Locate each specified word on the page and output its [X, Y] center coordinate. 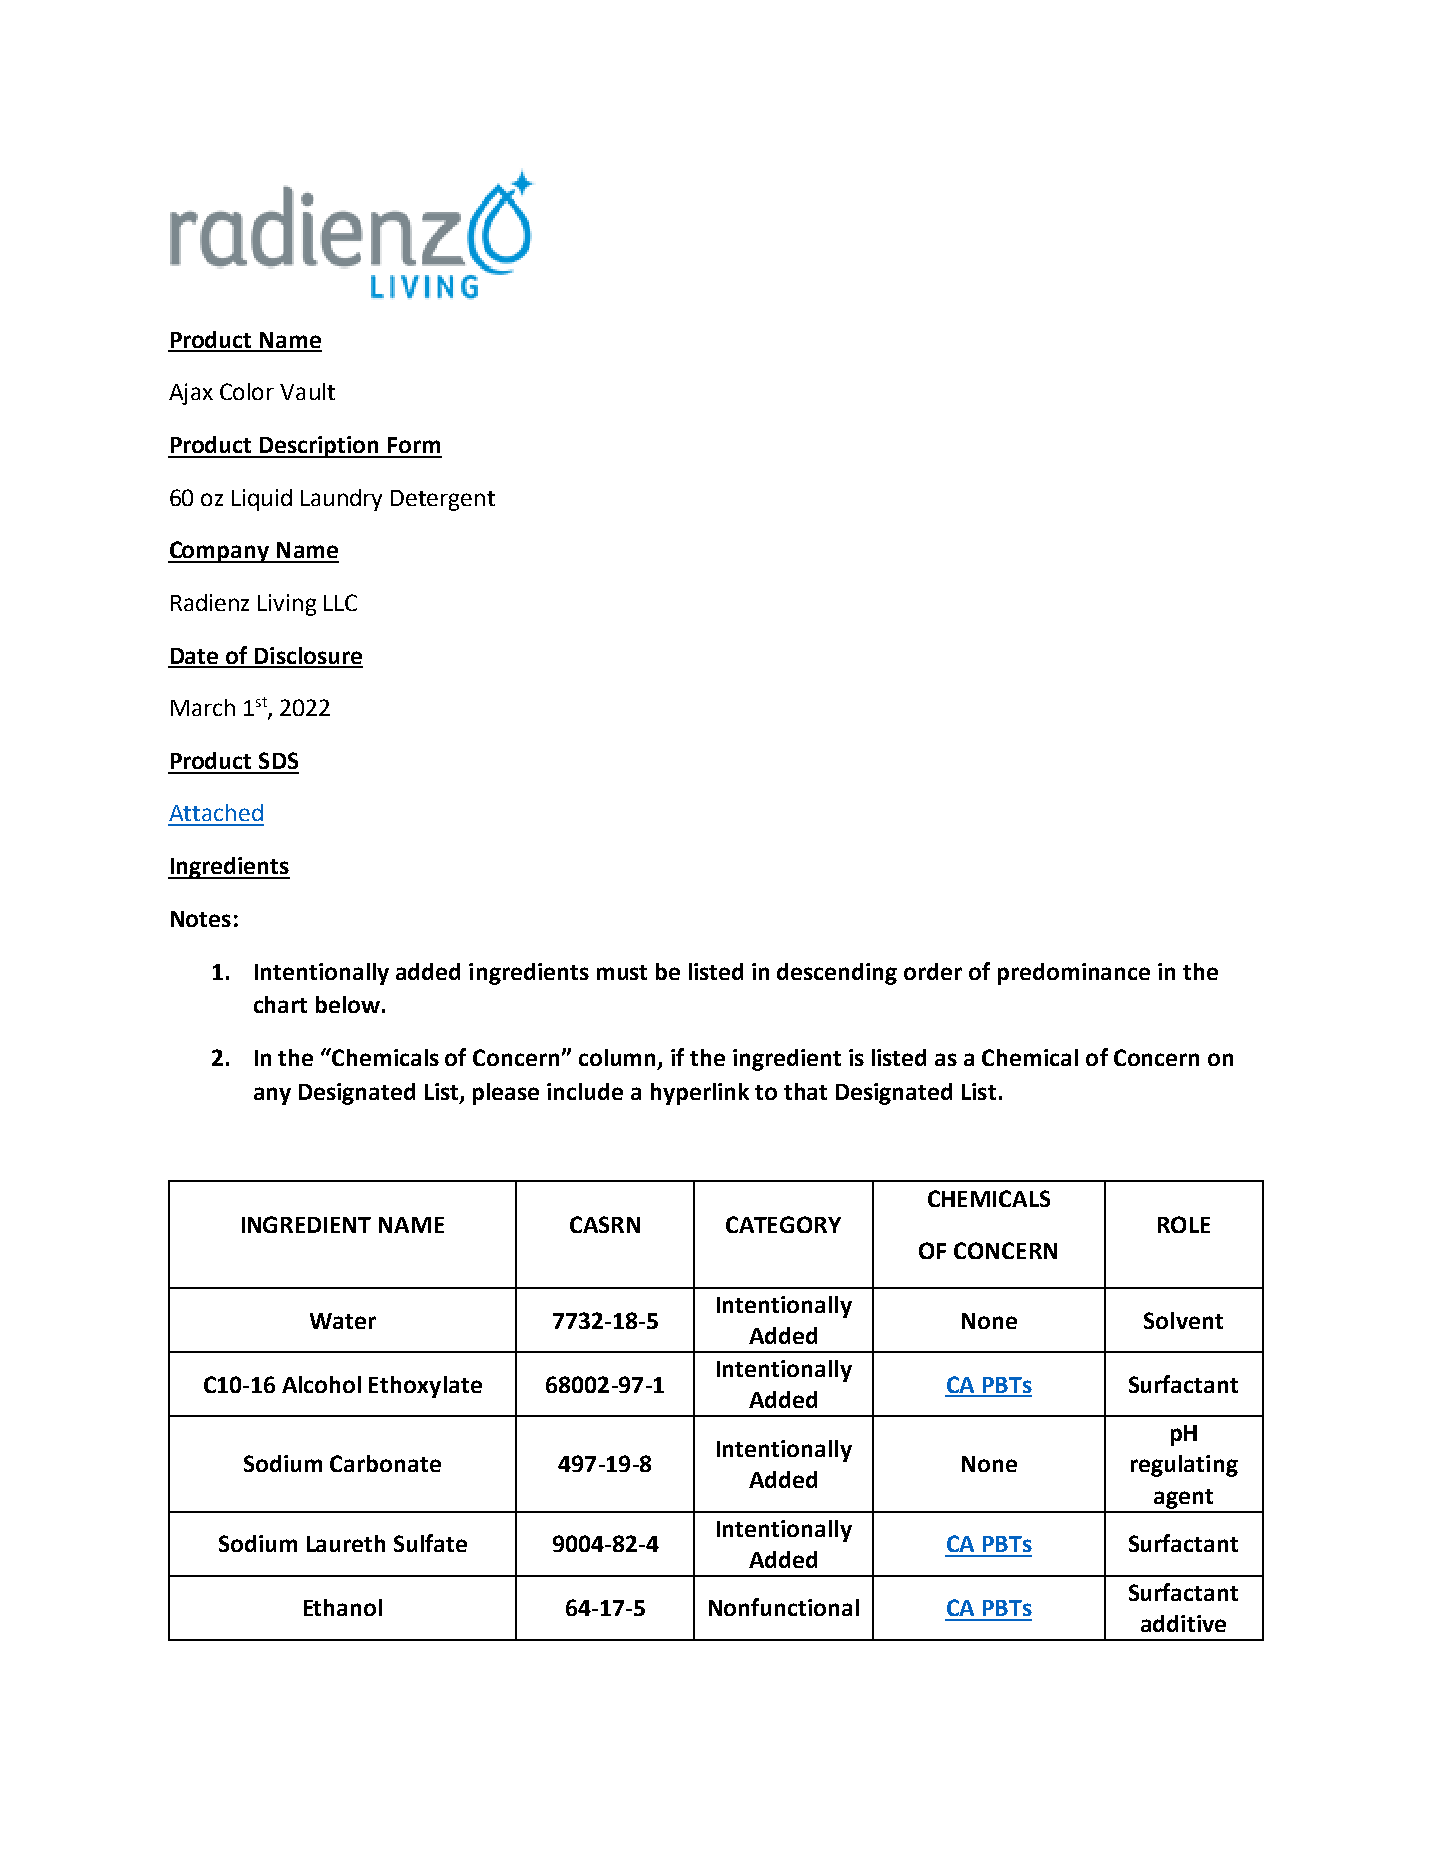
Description [320, 447]
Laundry [341, 500]
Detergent [443, 500]
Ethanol [343, 1607]
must [622, 972]
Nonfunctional [784, 1607]
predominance [1074, 974]
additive [1183, 1623]
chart [280, 1004]
